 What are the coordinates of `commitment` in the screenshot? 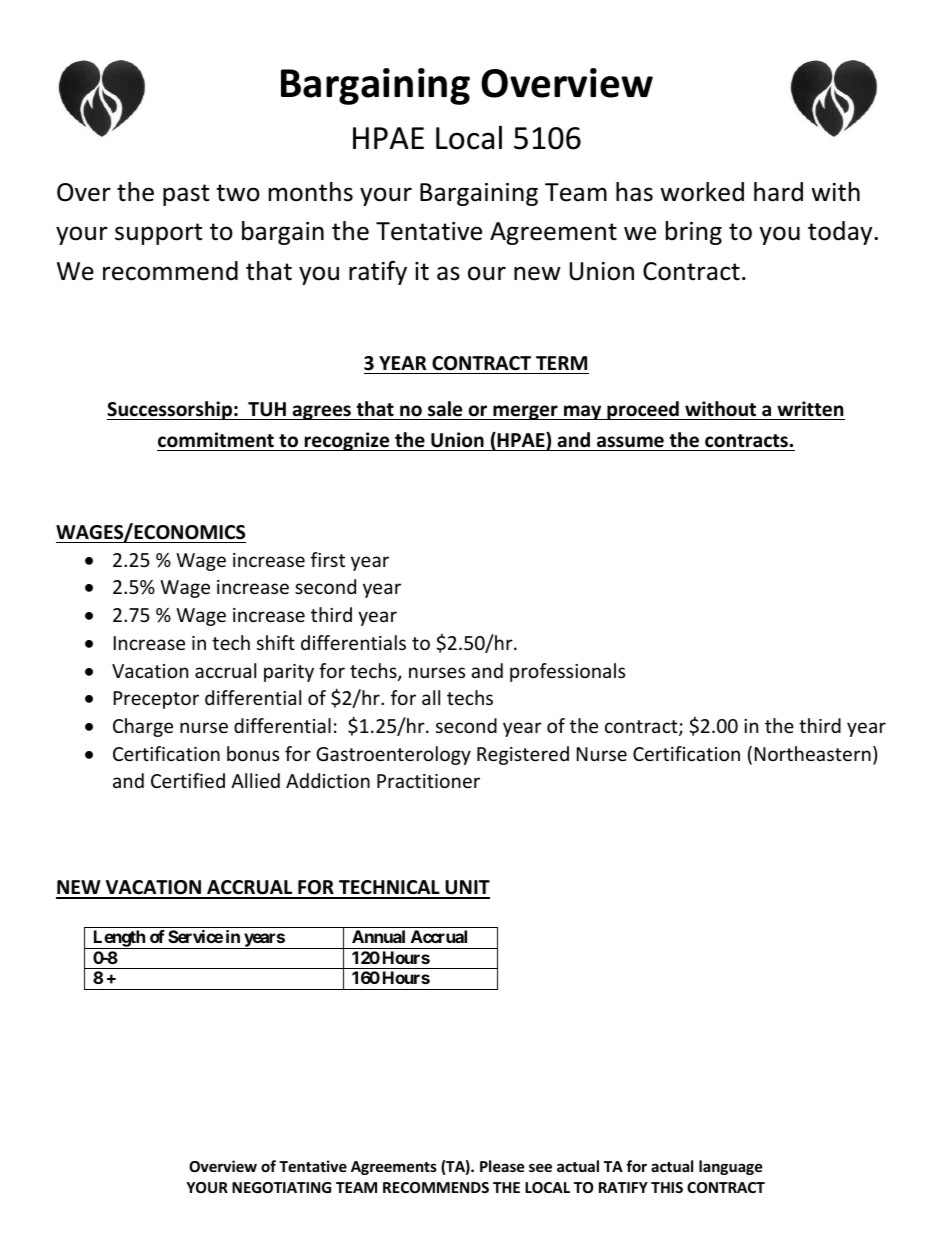 It's located at (216, 440).
